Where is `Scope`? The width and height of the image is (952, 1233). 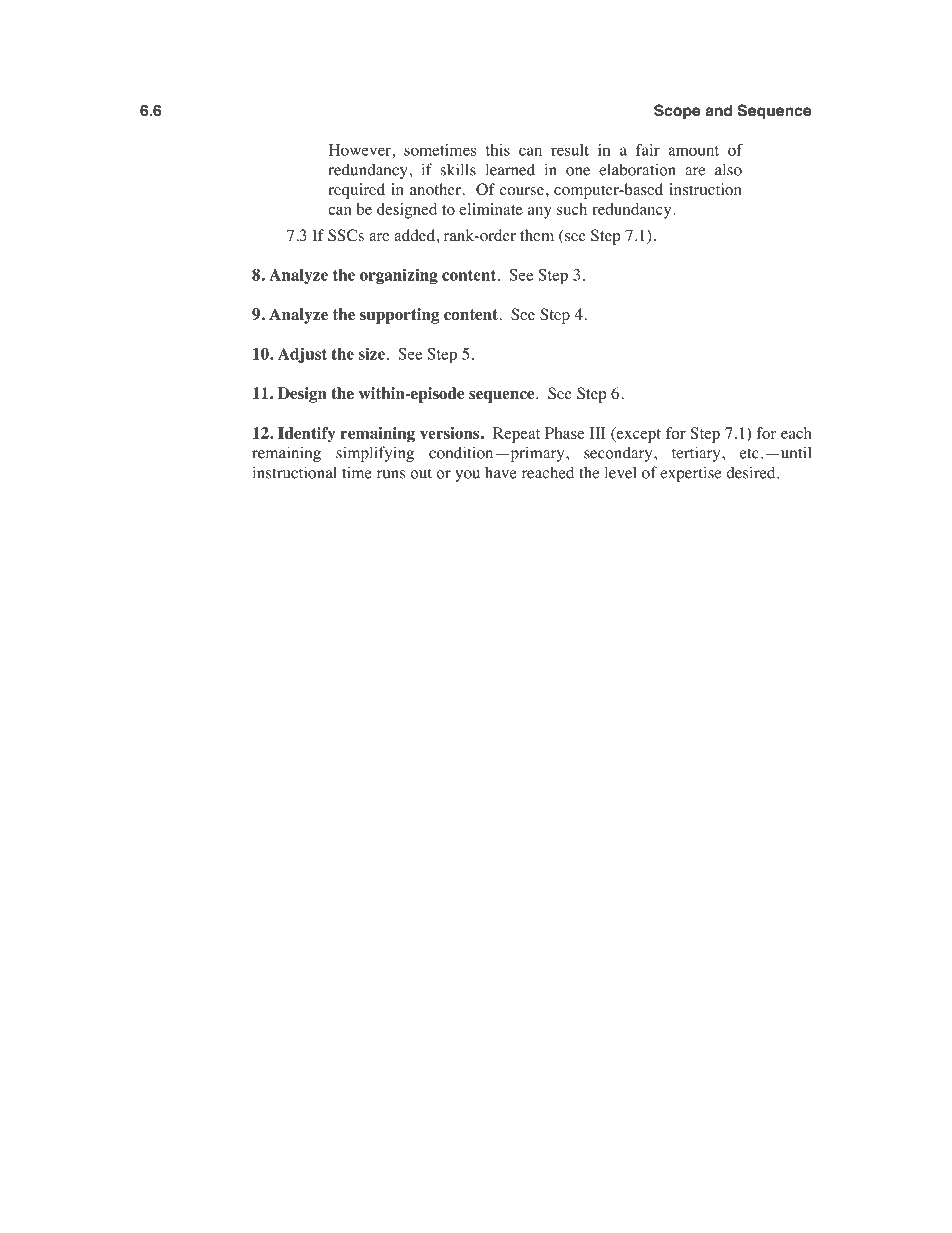 Scope is located at coordinates (677, 112).
